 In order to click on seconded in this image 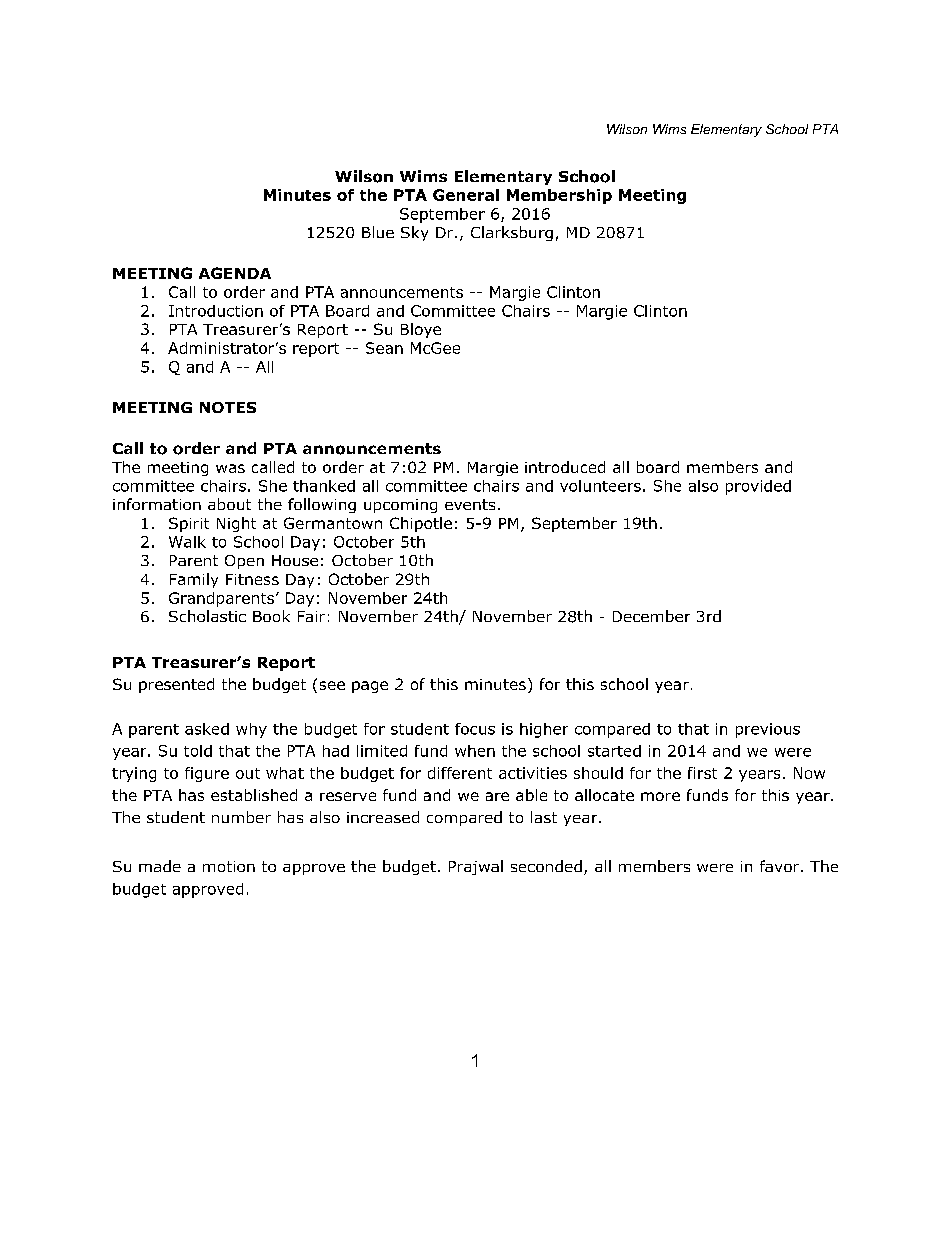, I will do `click(546, 866)`.
